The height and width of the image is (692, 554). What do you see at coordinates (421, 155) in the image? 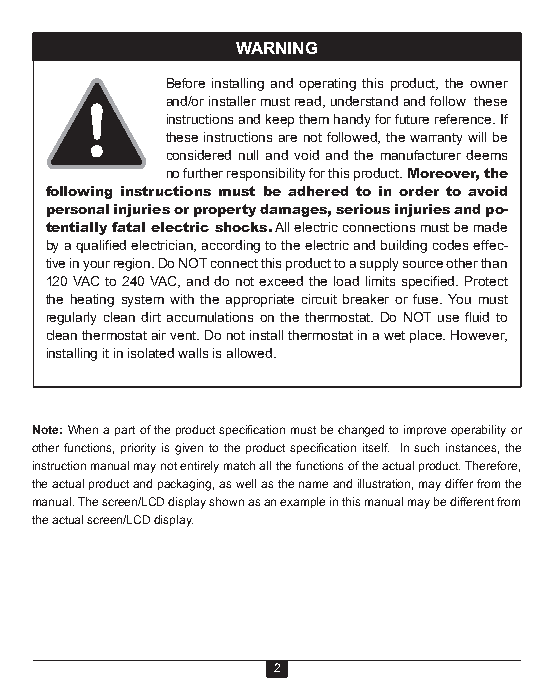
I see `manufacturer` at bounding box center [421, 155].
